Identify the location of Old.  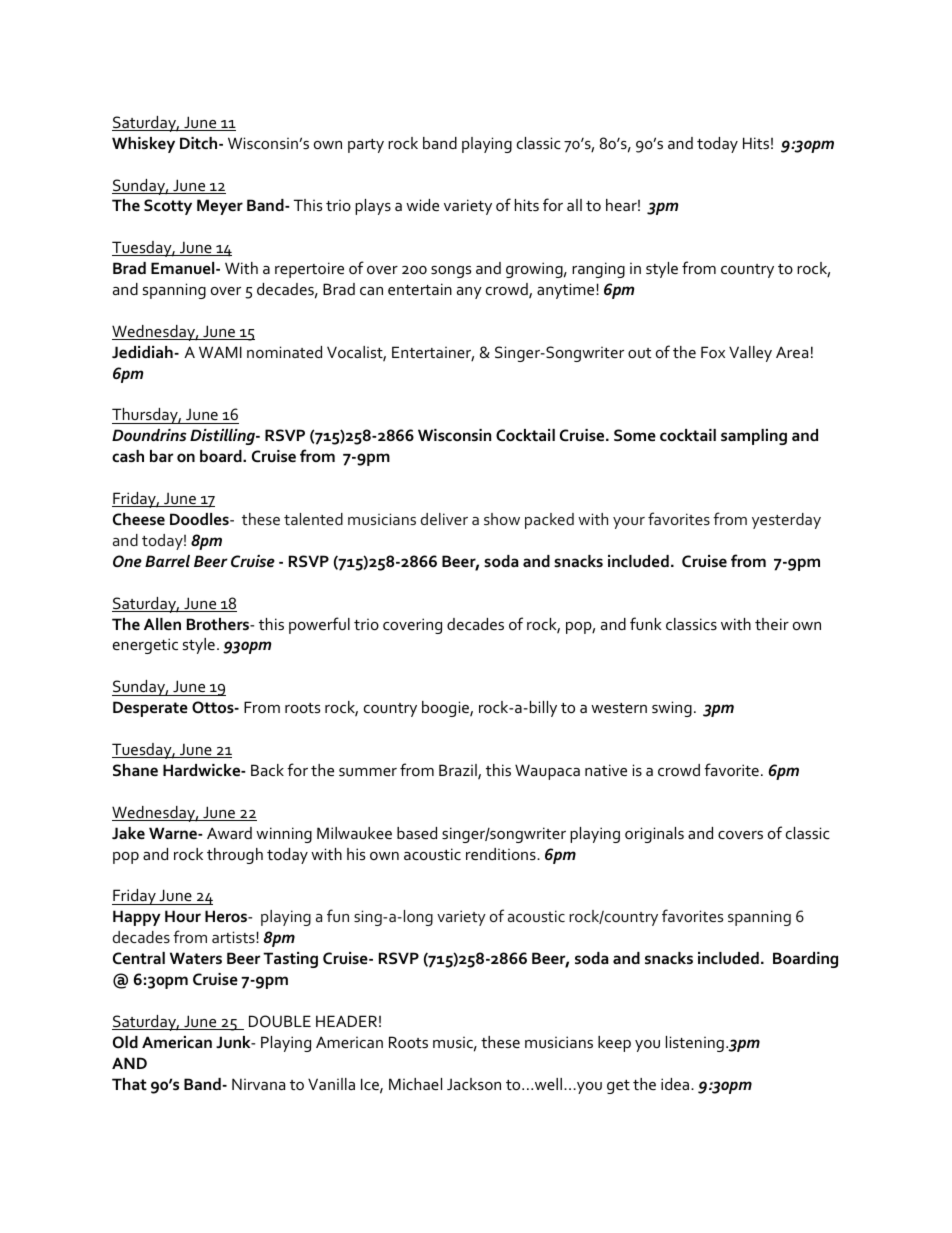
(125, 1042).
